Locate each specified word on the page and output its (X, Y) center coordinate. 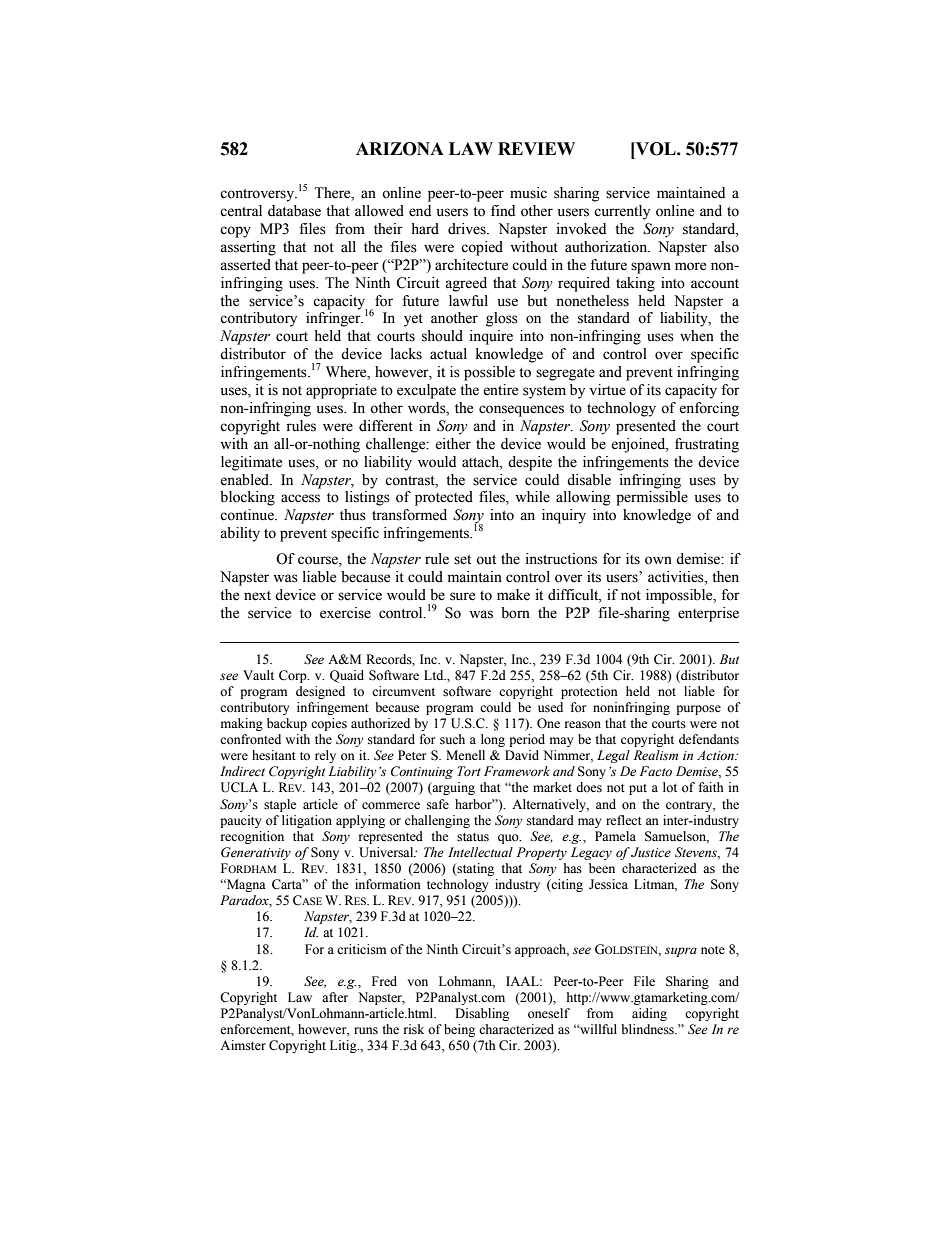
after (335, 997)
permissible (652, 498)
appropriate (341, 391)
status (473, 837)
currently (622, 212)
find (503, 210)
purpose (698, 710)
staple (280, 805)
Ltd (435, 675)
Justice (651, 852)
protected (444, 498)
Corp (294, 676)
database (294, 211)
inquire (491, 337)
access (300, 498)
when (697, 336)
